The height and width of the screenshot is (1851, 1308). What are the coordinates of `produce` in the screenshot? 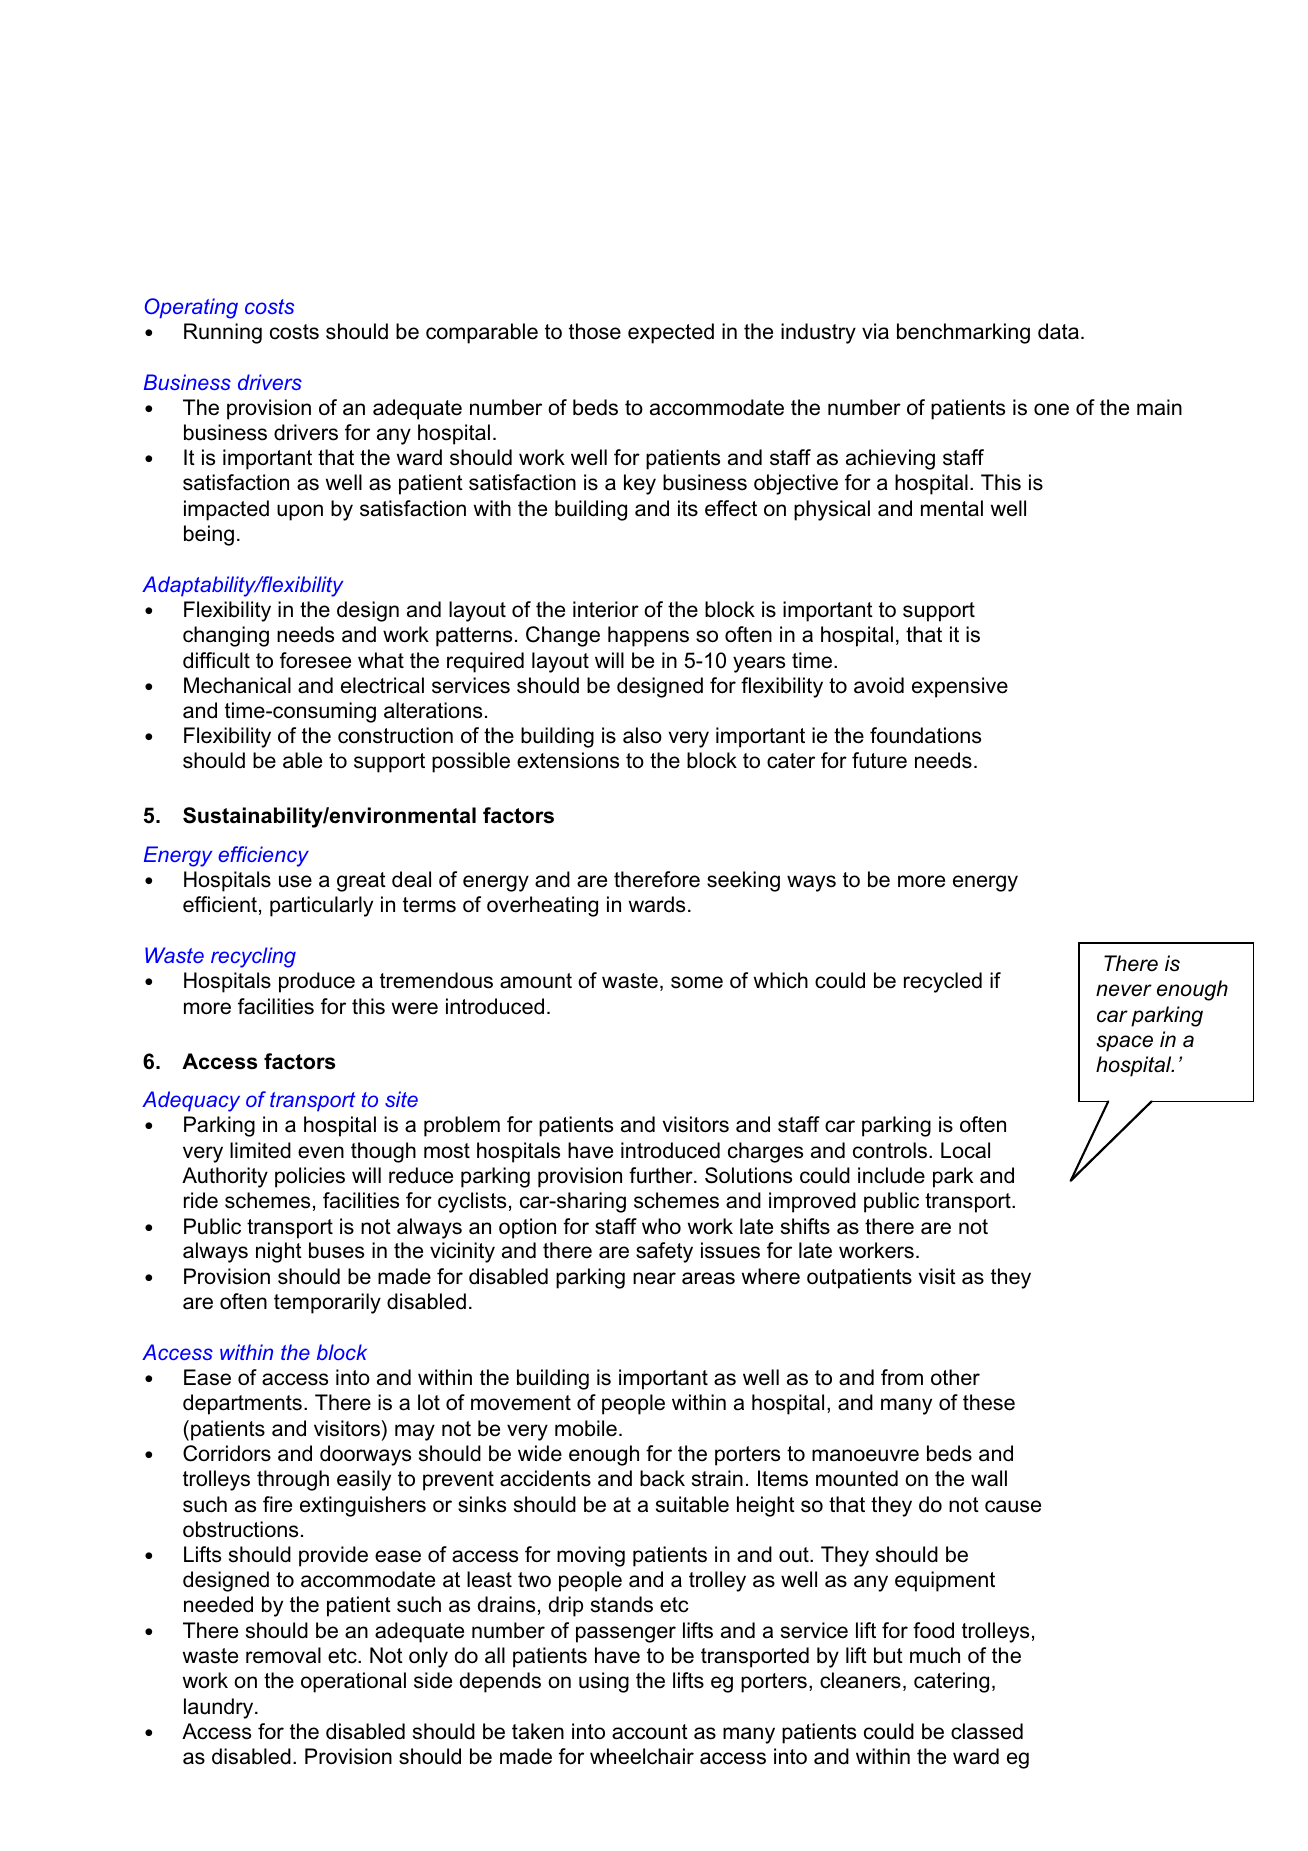 It's located at (317, 982).
